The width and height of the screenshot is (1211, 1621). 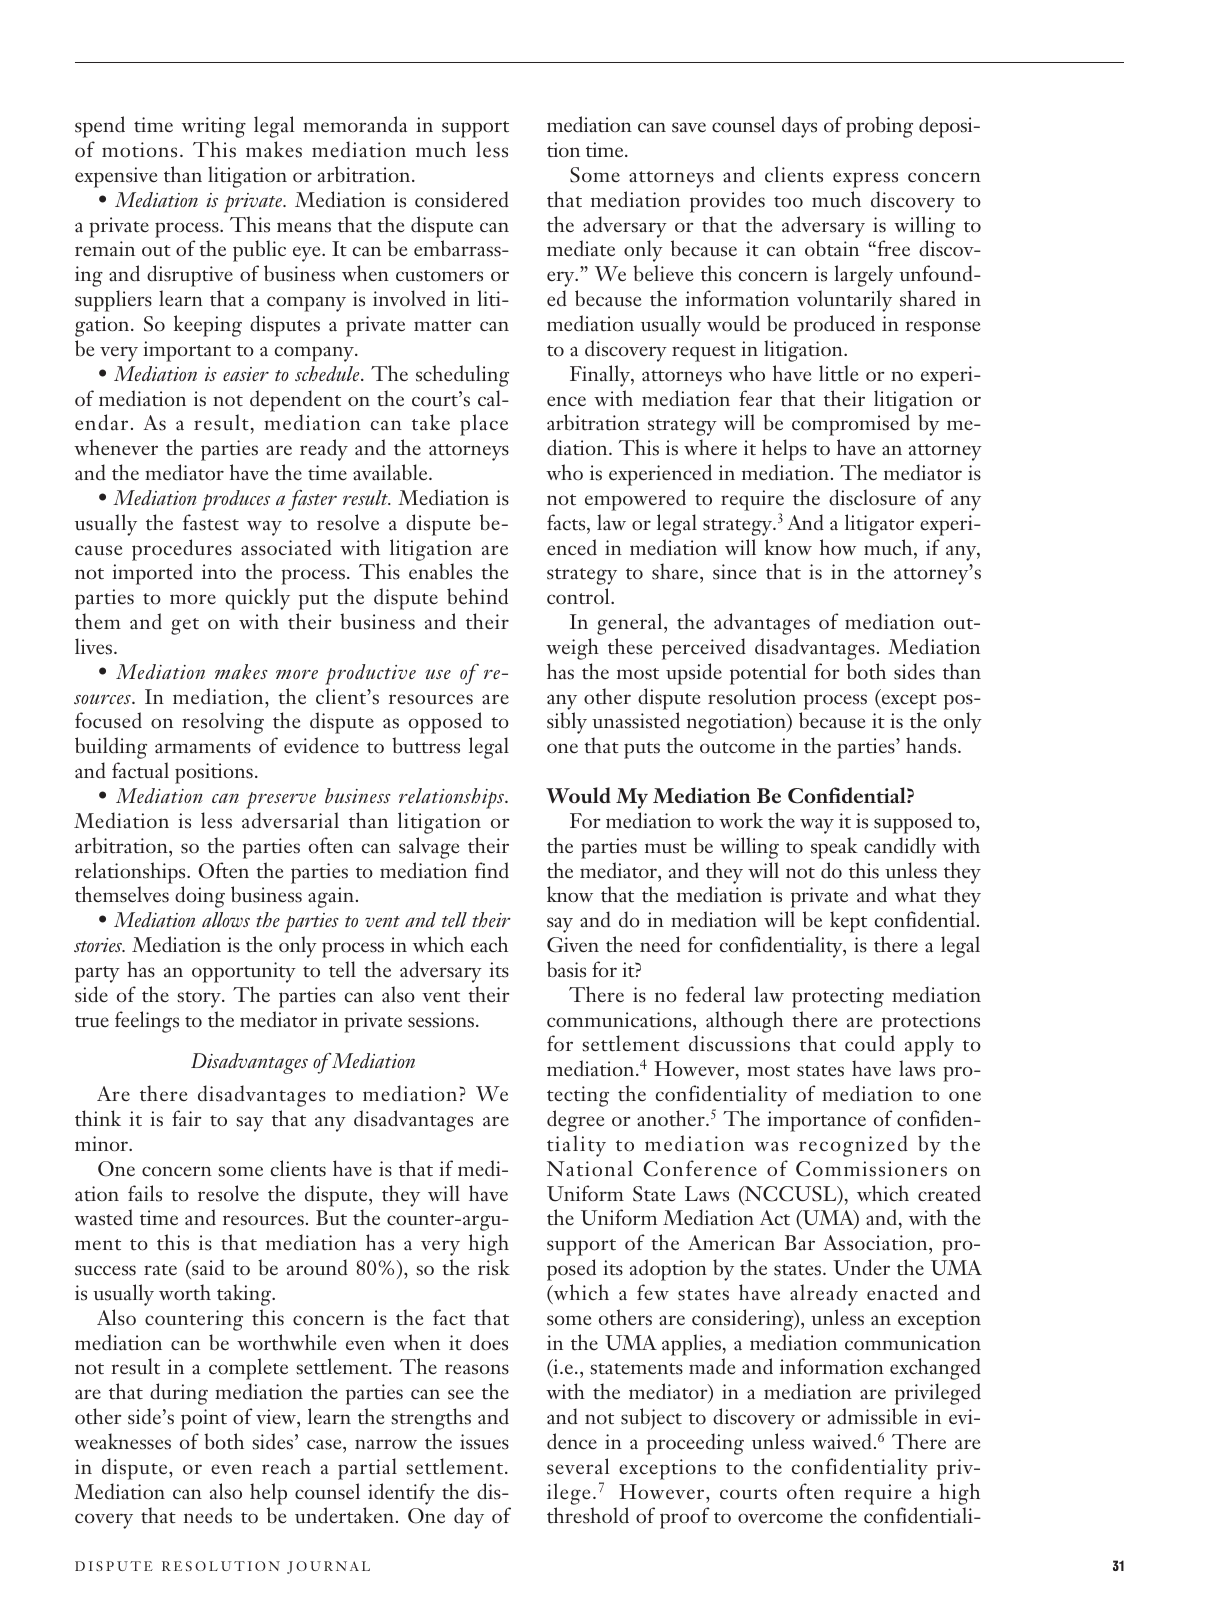 I want to click on customers, so click(x=439, y=276).
